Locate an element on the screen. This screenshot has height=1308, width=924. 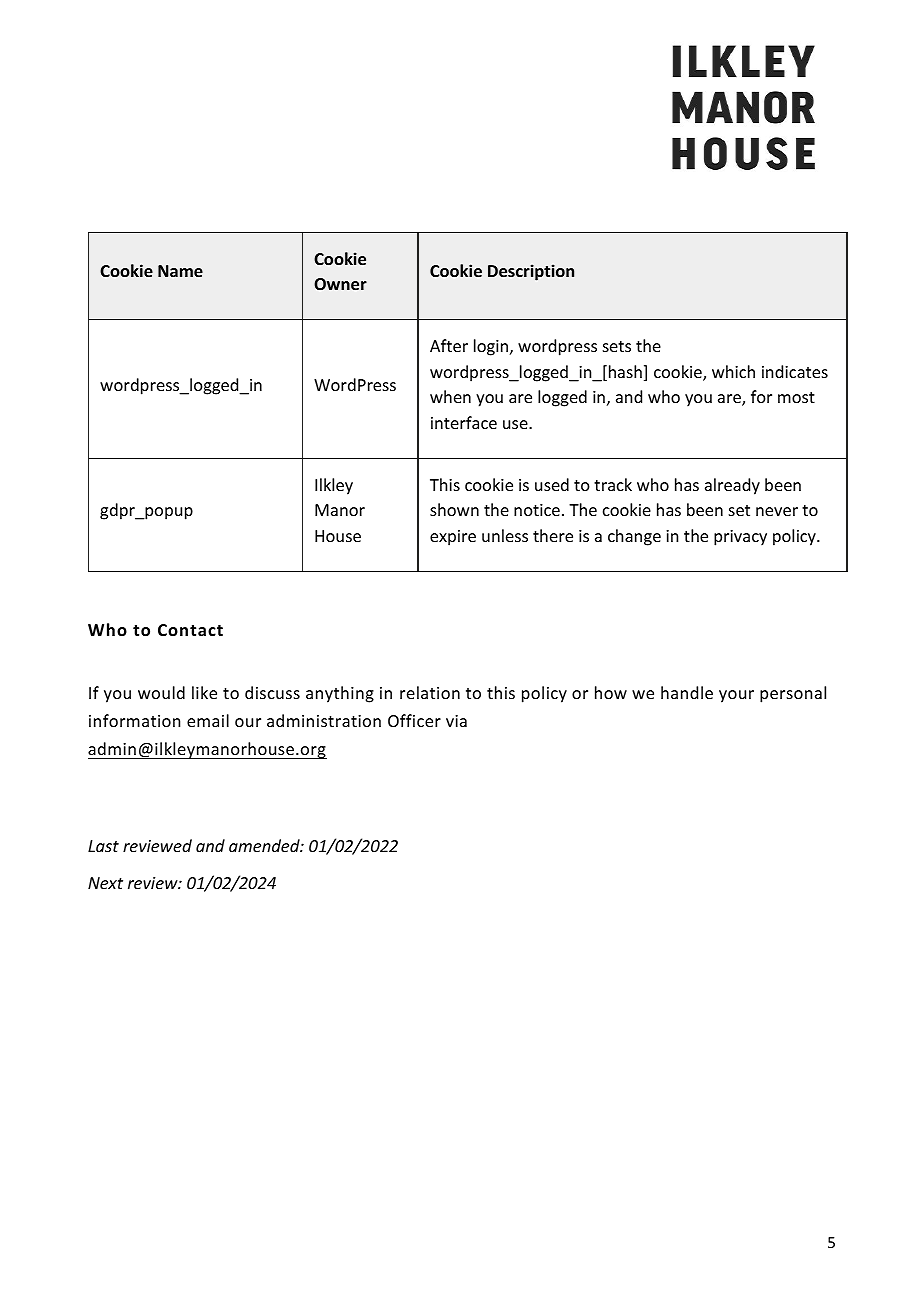
when is located at coordinates (450, 396).
